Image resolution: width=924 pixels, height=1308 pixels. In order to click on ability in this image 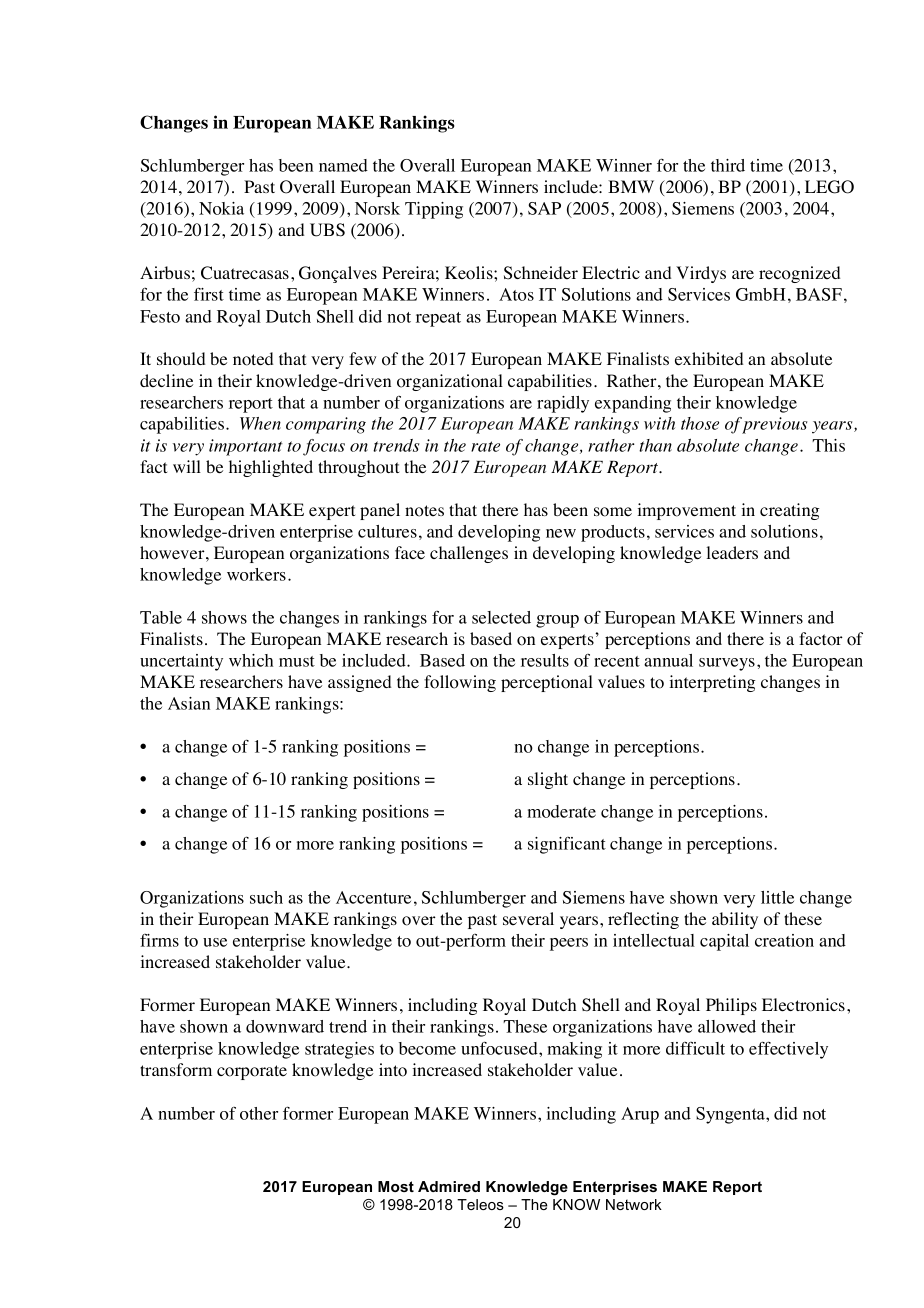, I will do `click(735, 920)`.
